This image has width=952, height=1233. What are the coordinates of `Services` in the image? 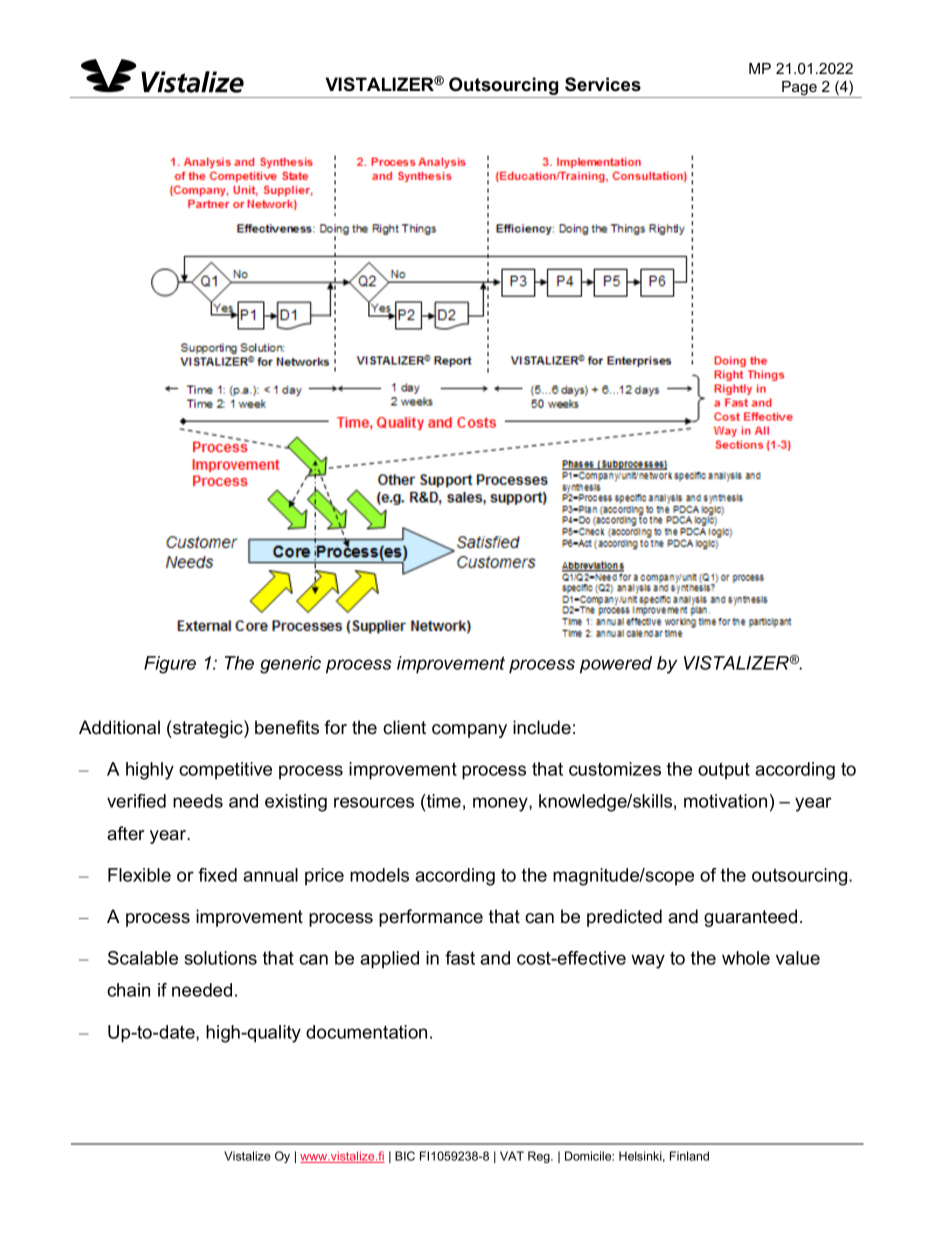 It's located at (603, 84).
